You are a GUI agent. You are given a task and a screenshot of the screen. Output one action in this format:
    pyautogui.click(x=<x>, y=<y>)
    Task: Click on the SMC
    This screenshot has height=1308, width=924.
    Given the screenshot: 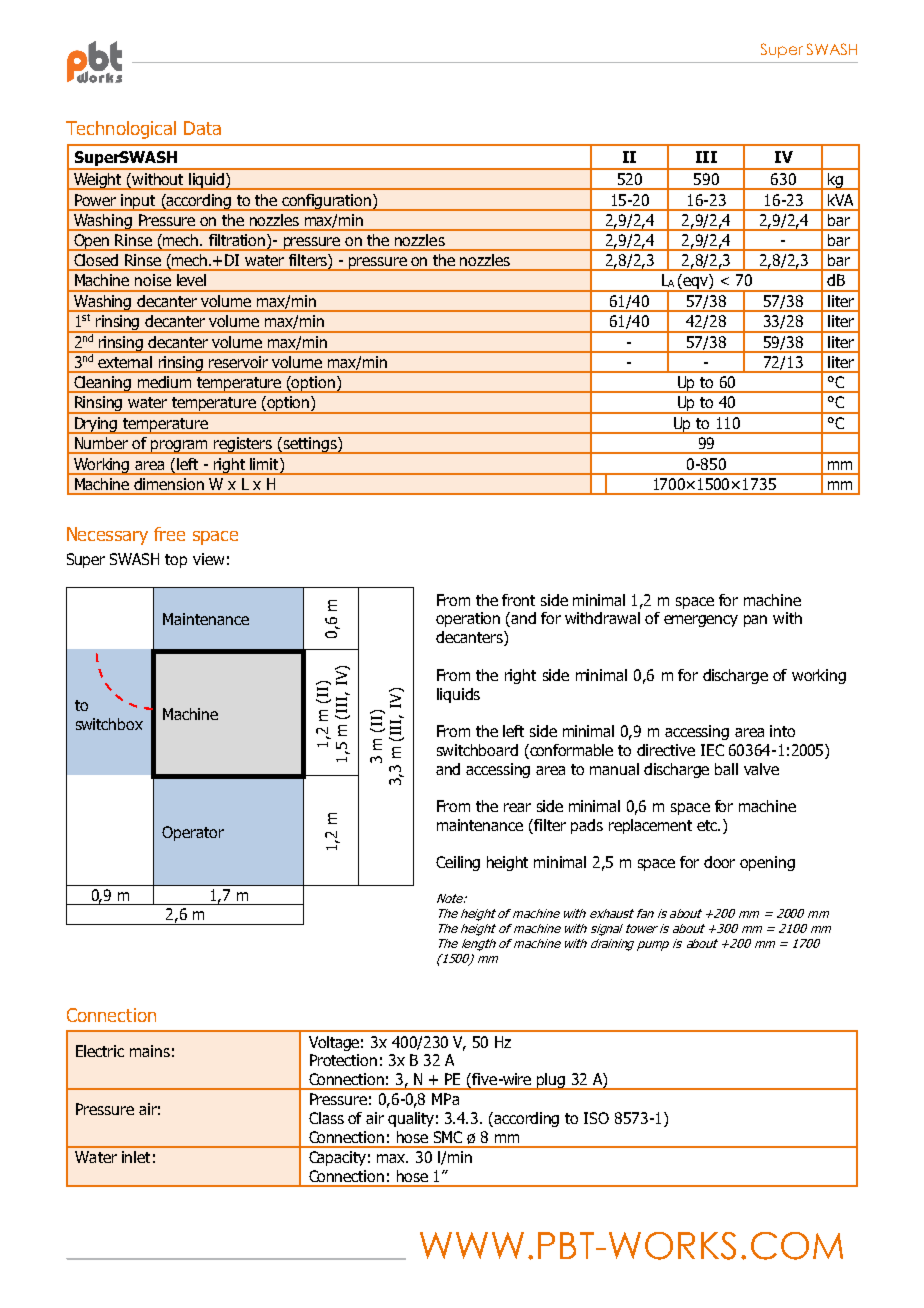 What is the action you would take?
    pyautogui.click(x=448, y=1137)
